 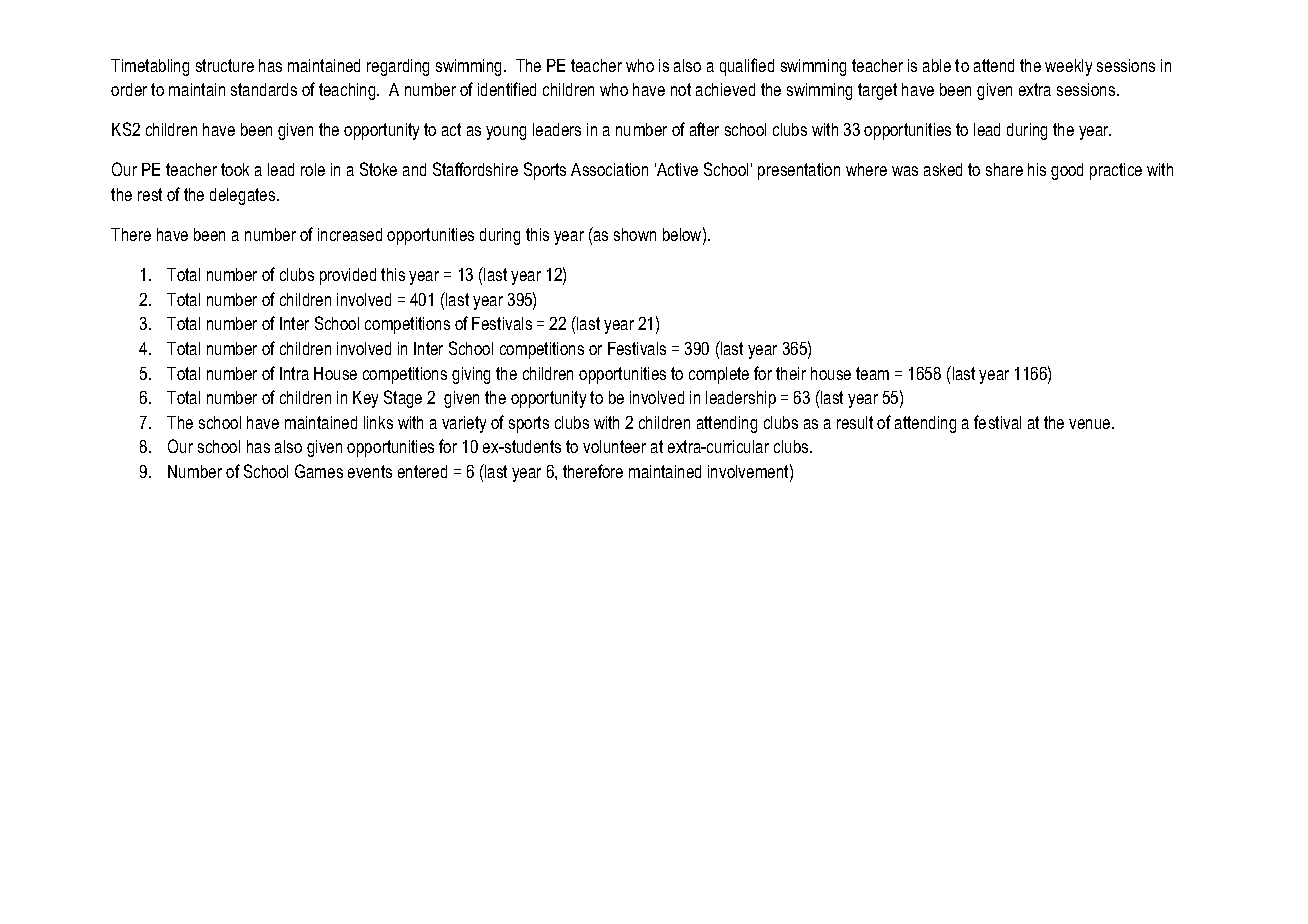 I want to click on share, so click(x=1004, y=169).
